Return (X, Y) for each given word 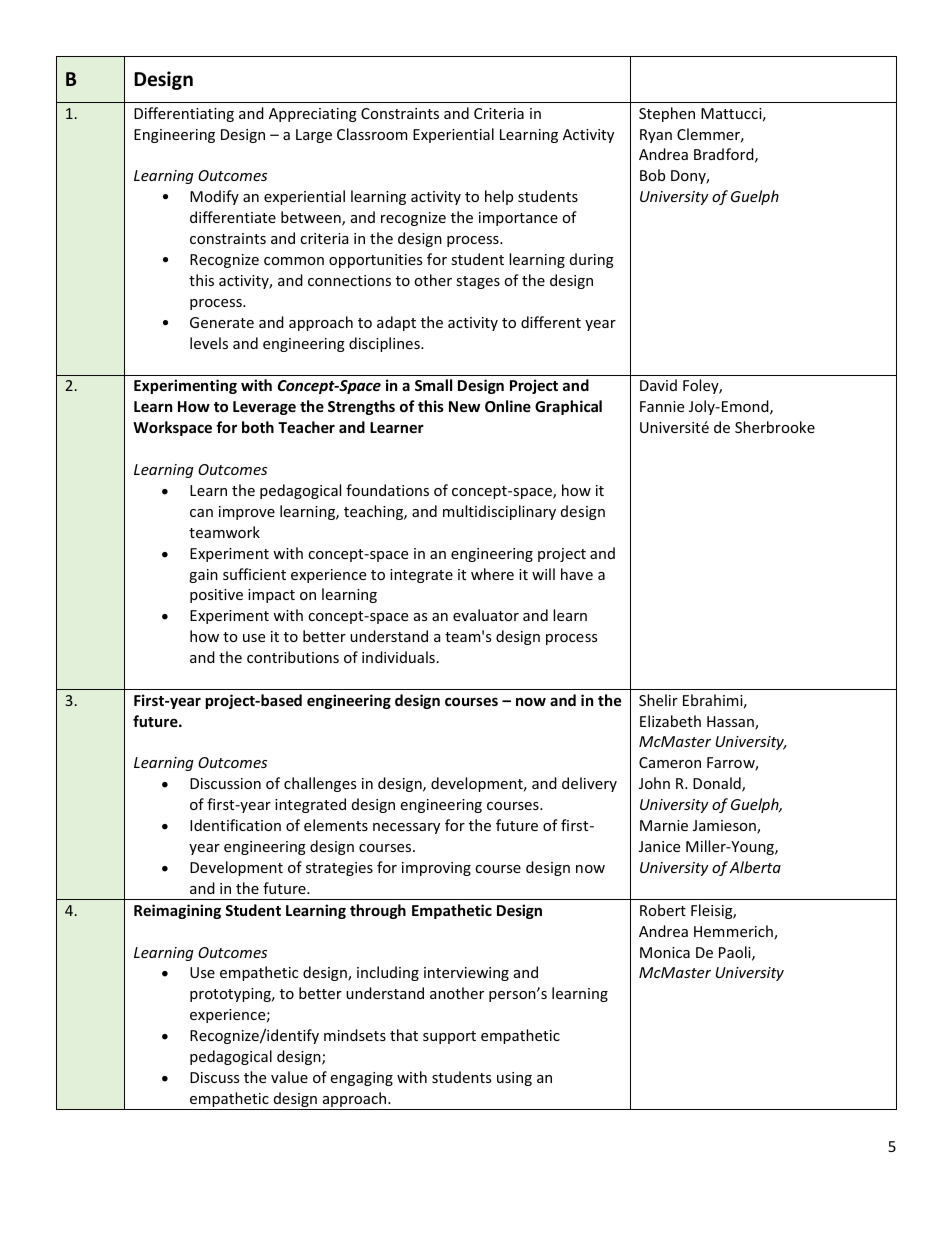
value (289, 1077)
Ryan (656, 136)
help (499, 197)
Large (314, 136)
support (449, 1037)
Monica (665, 952)
